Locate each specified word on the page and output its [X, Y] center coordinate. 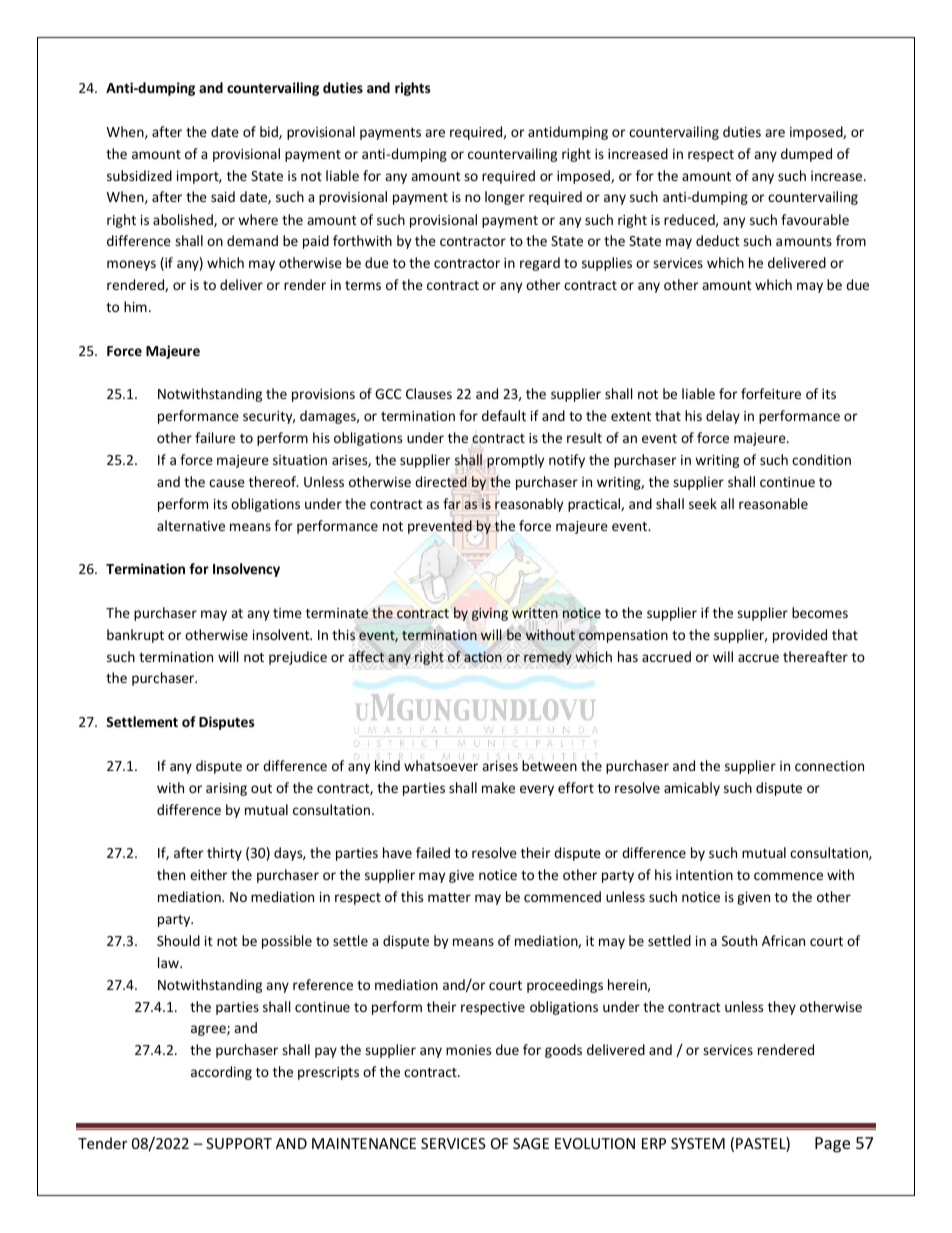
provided [800, 636]
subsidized [139, 175]
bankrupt [135, 636]
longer [505, 198]
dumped [806, 155]
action [483, 657]
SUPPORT [239, 1143]
